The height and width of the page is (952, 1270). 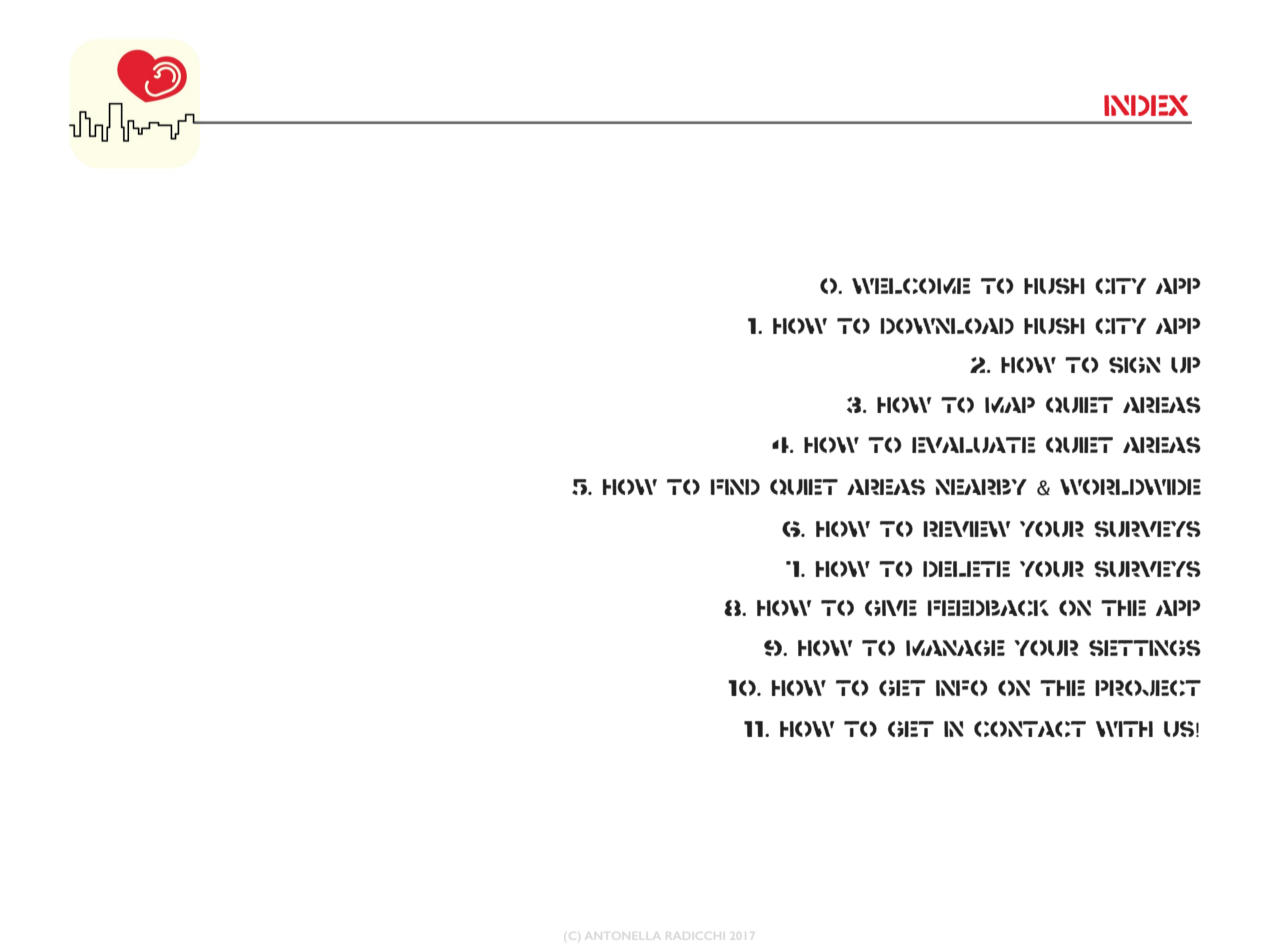 I want to click on INFO, so click(x=962, y=688).
